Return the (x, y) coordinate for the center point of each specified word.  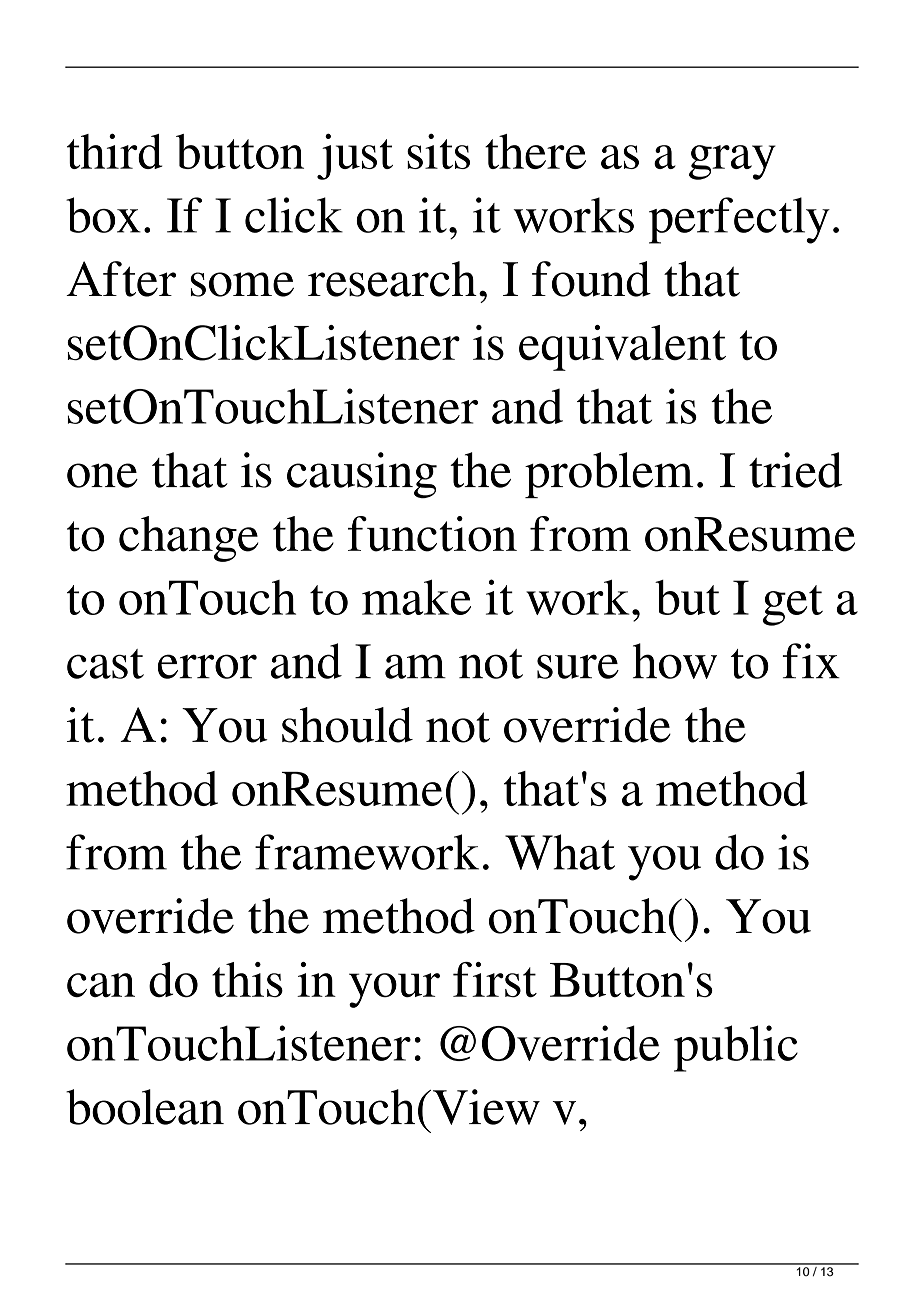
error (207, 666)
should (347, 725)
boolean (145, 1107)
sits (438, 151)
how (675, 661)
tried (795, 470)
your (394, 990)
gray (732, 162)
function (432, 534)
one (102, 475)
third (115, 151)
